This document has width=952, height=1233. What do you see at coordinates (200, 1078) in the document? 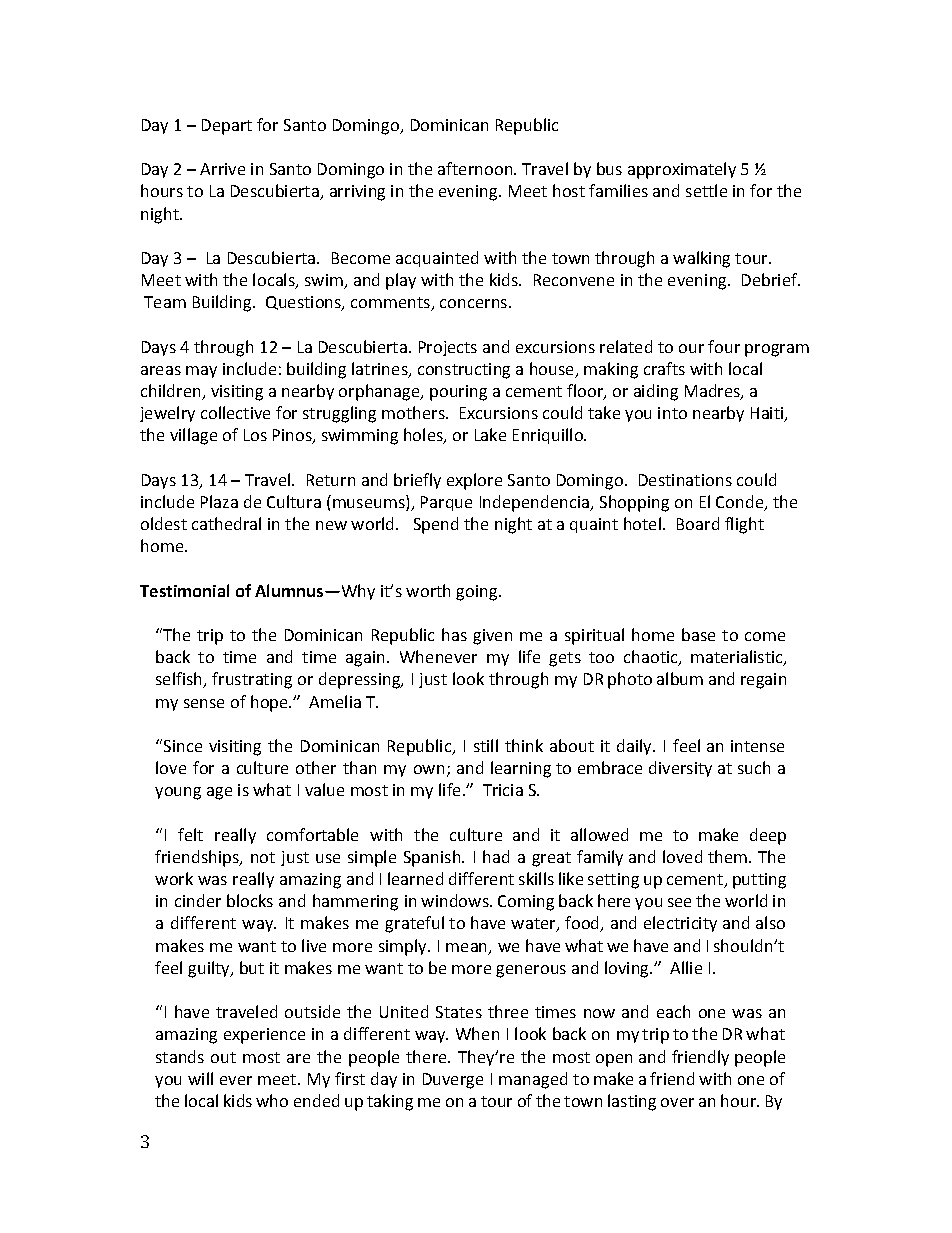
I see `will` at bounding box center [200, 1078].
